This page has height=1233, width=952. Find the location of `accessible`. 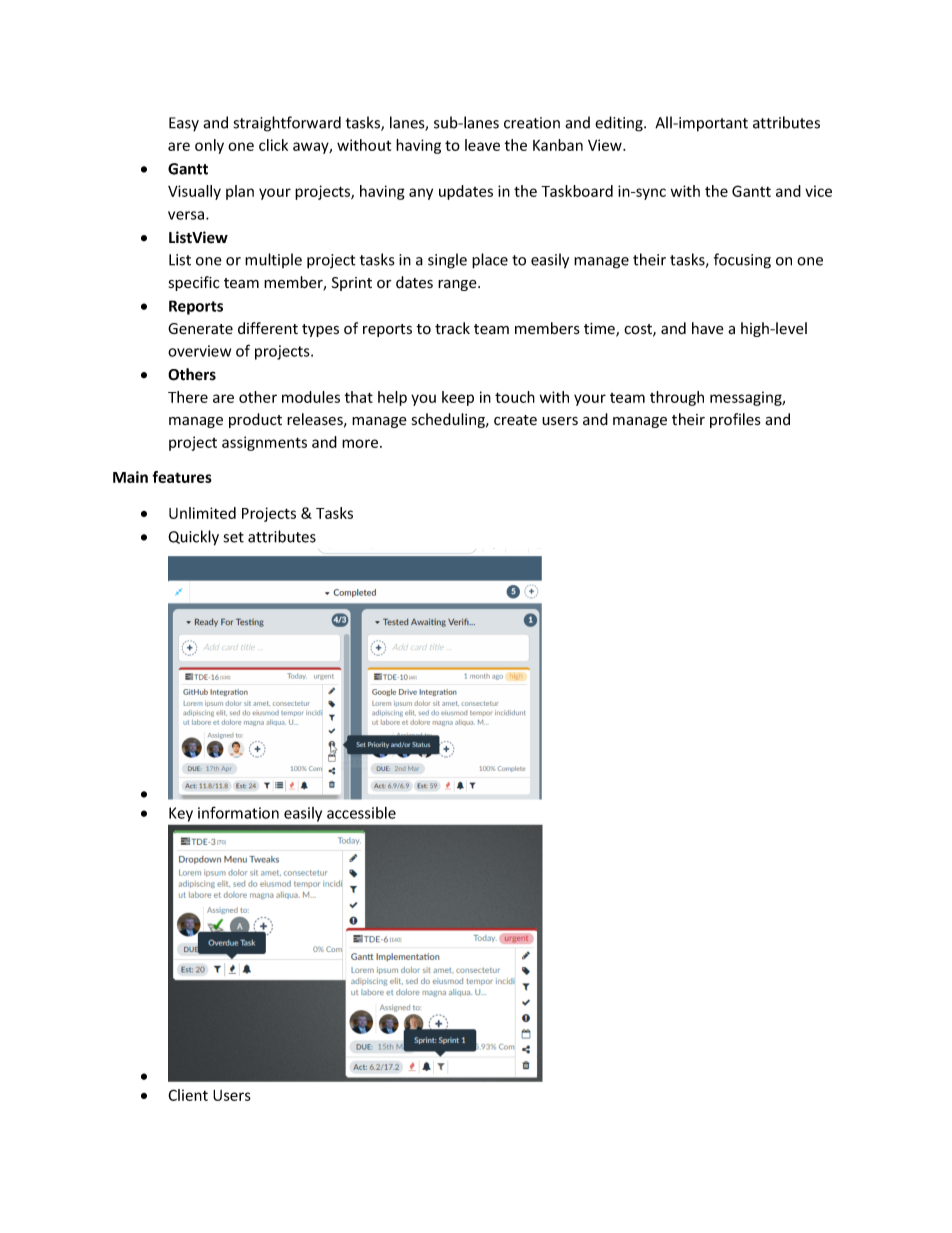

accessible is located at coordinates (361, 813).
